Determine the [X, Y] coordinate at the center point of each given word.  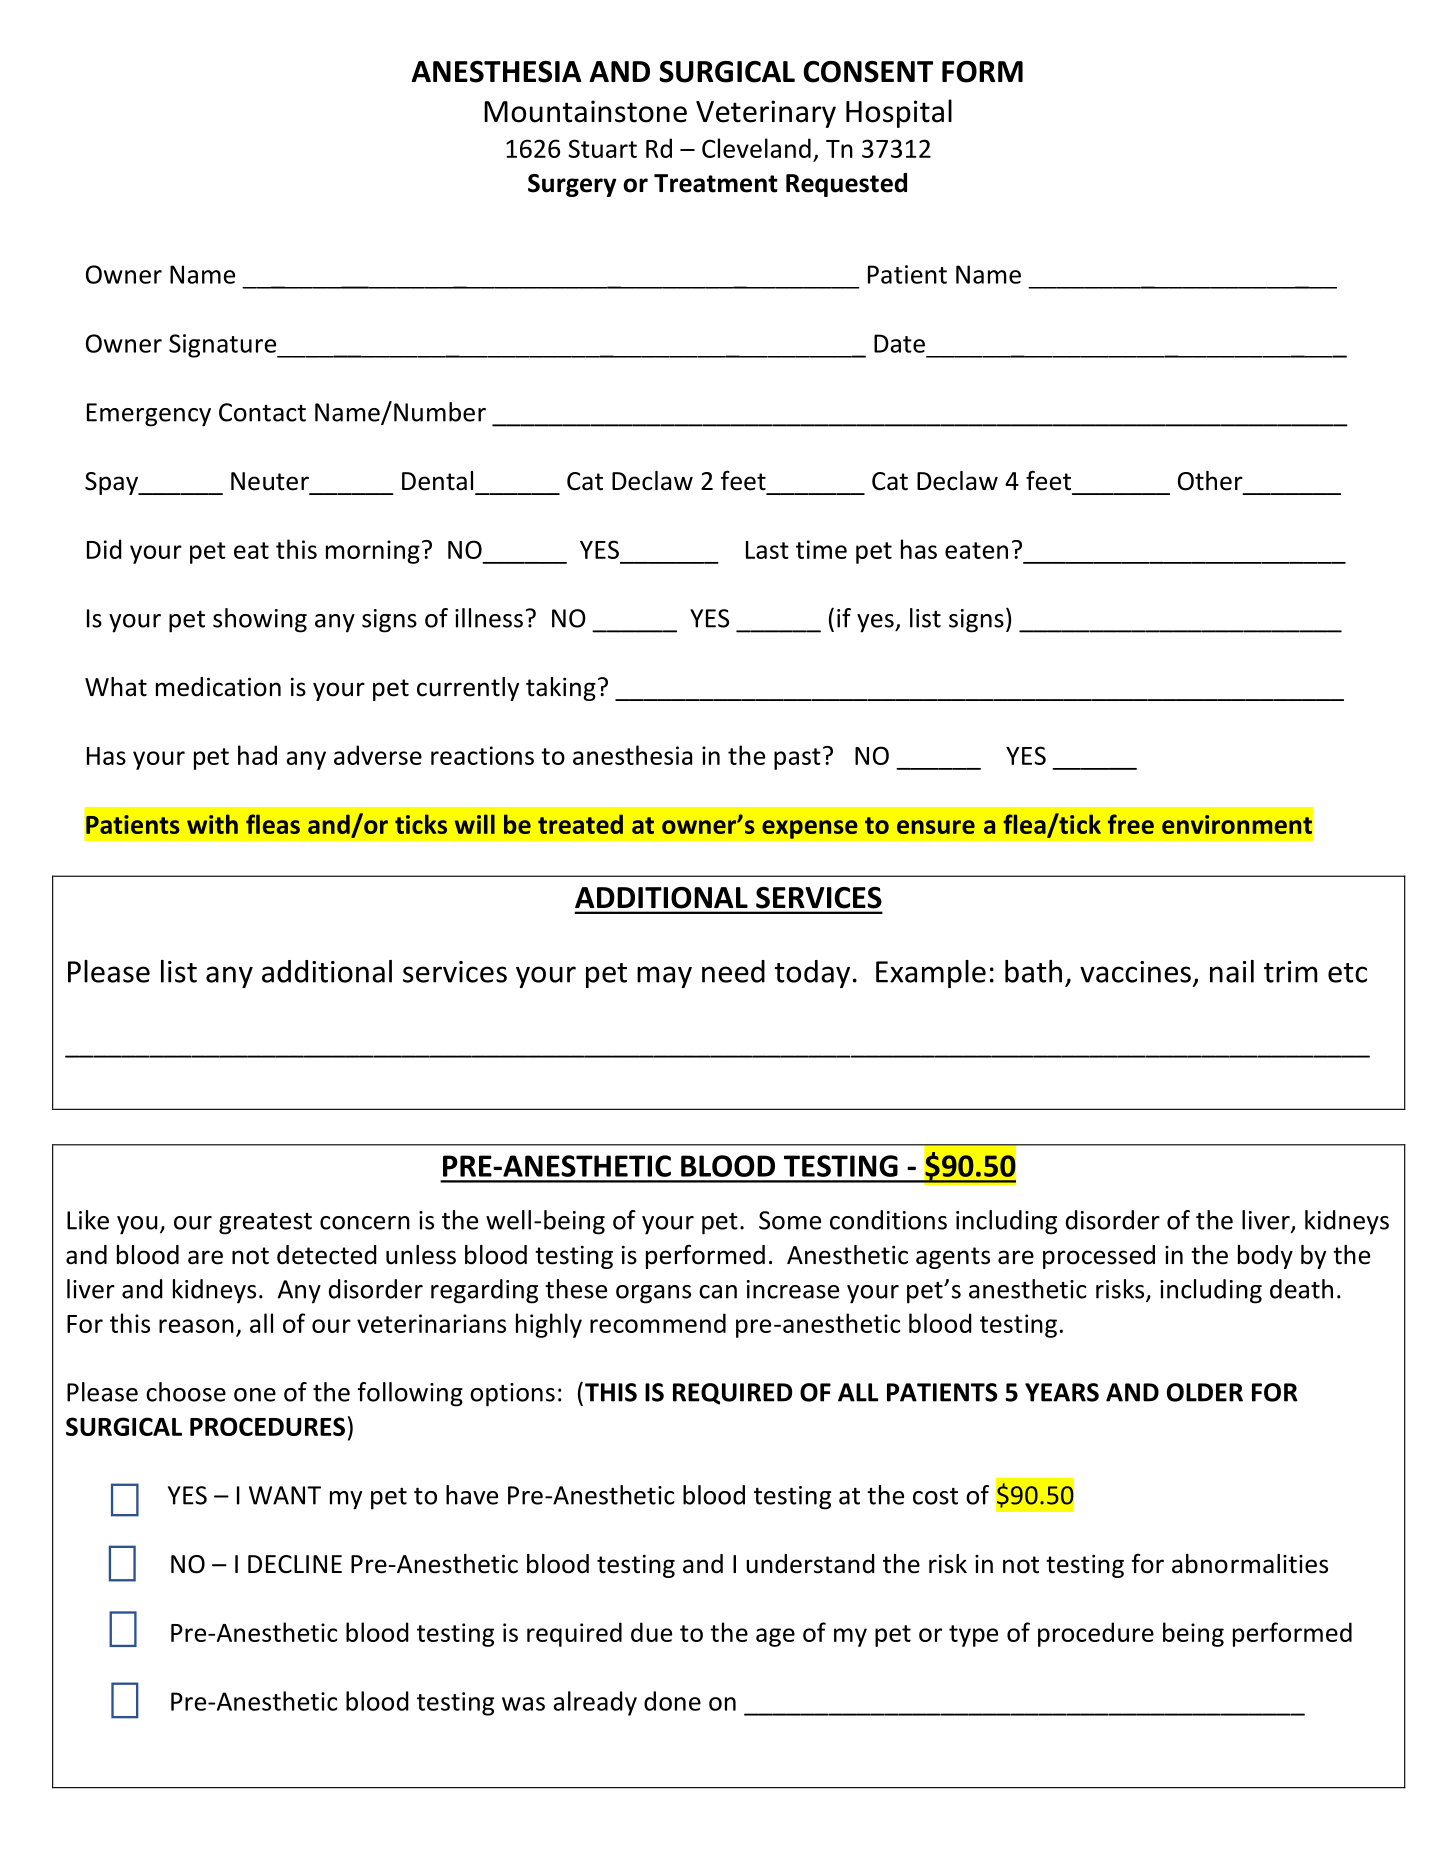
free [1131, 824]
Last [767, 550]
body [1265, 1257]
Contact [262, 412]
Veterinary [766, 114]
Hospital [899, 113]
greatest [265, 1224]
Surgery [572, 185]
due [651, 1632]
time [821, 549]
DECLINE [295, 1564]
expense [810, 829]
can [718, 1292]
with [212, 824]
